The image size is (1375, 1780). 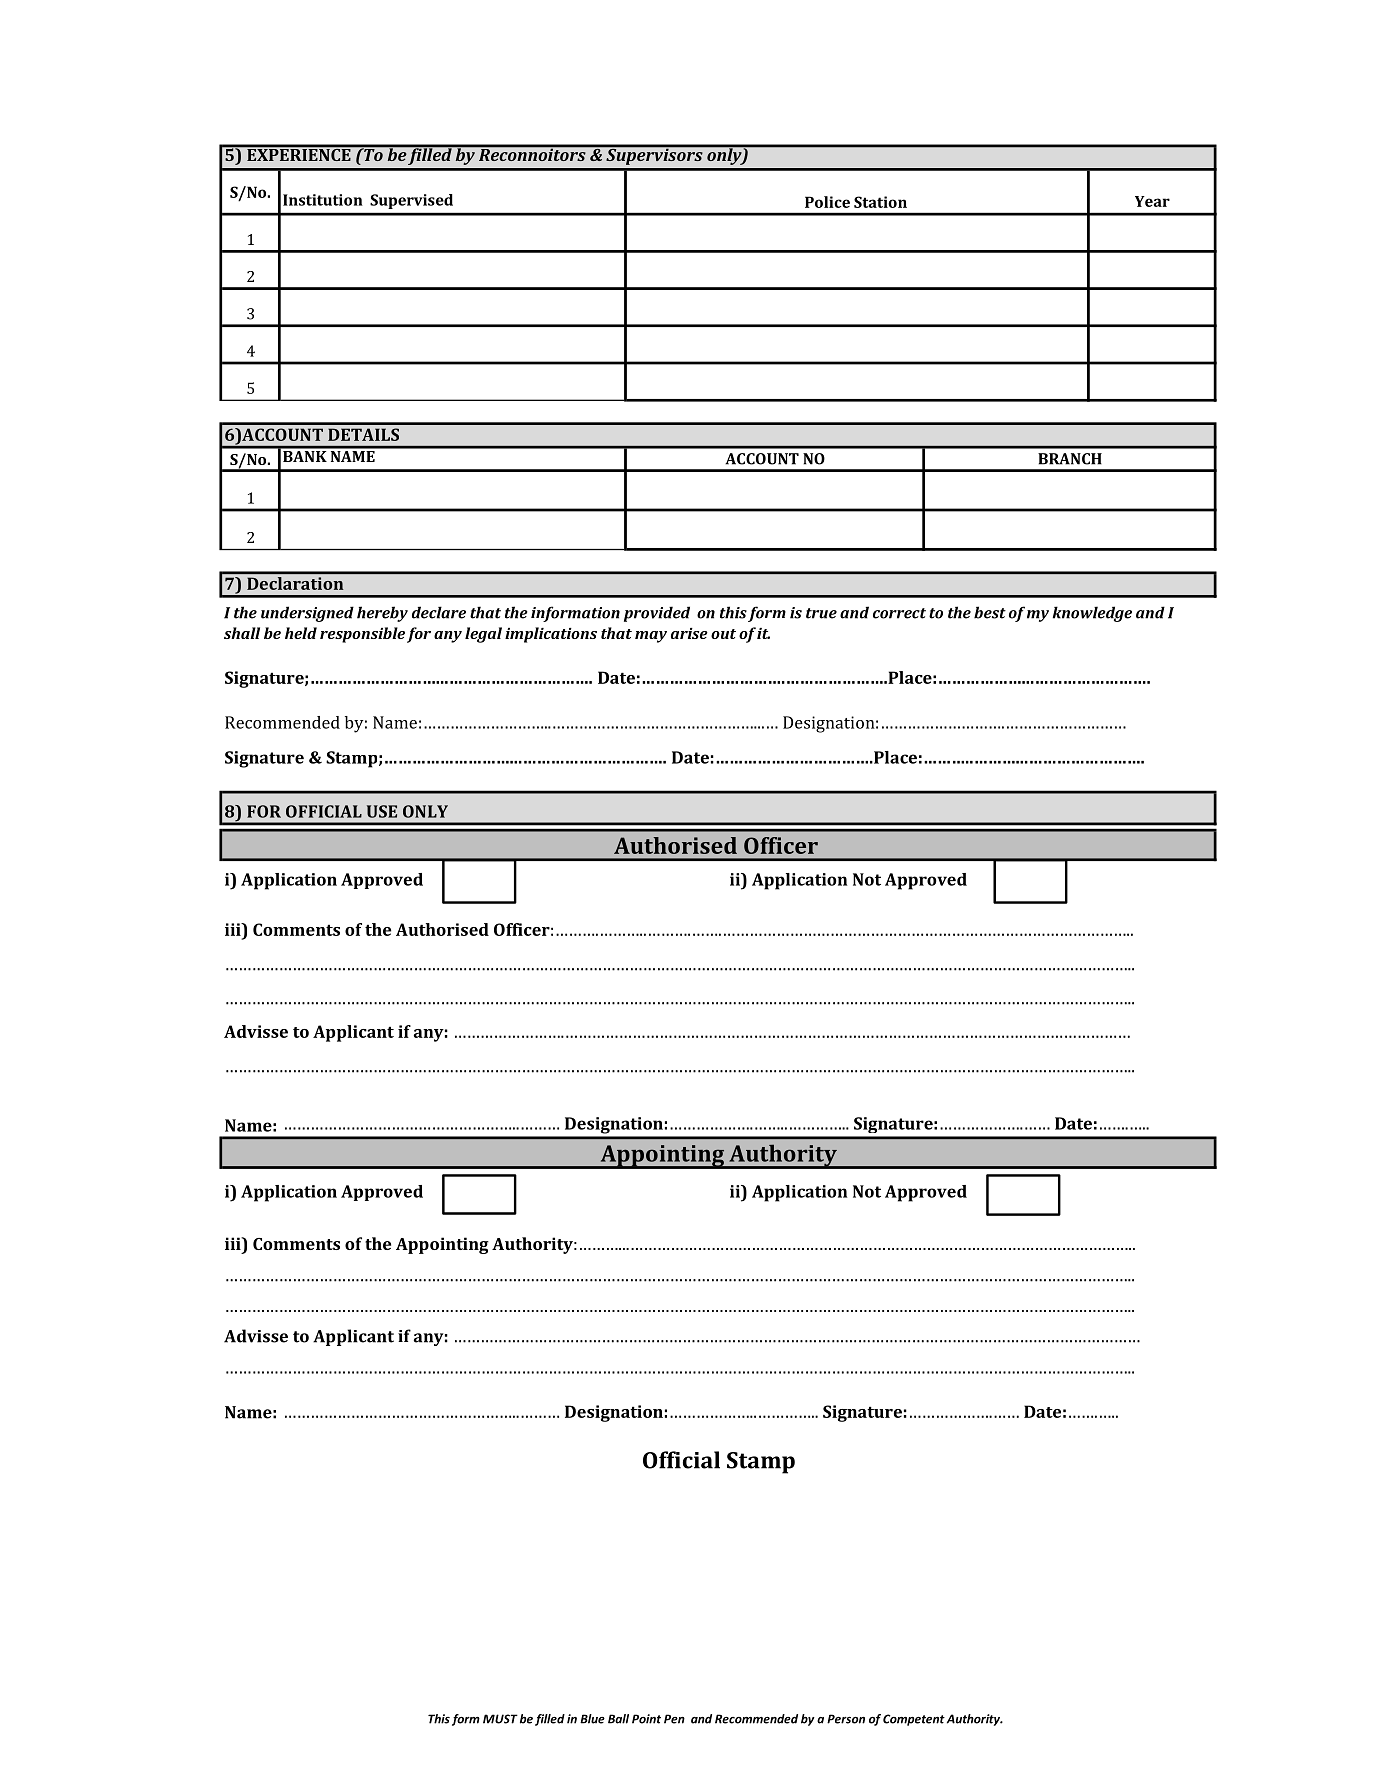 What do you see at coordinates (1152, 201) in the screenshot?
I see `Year` at bounding box center [1152, 201].
